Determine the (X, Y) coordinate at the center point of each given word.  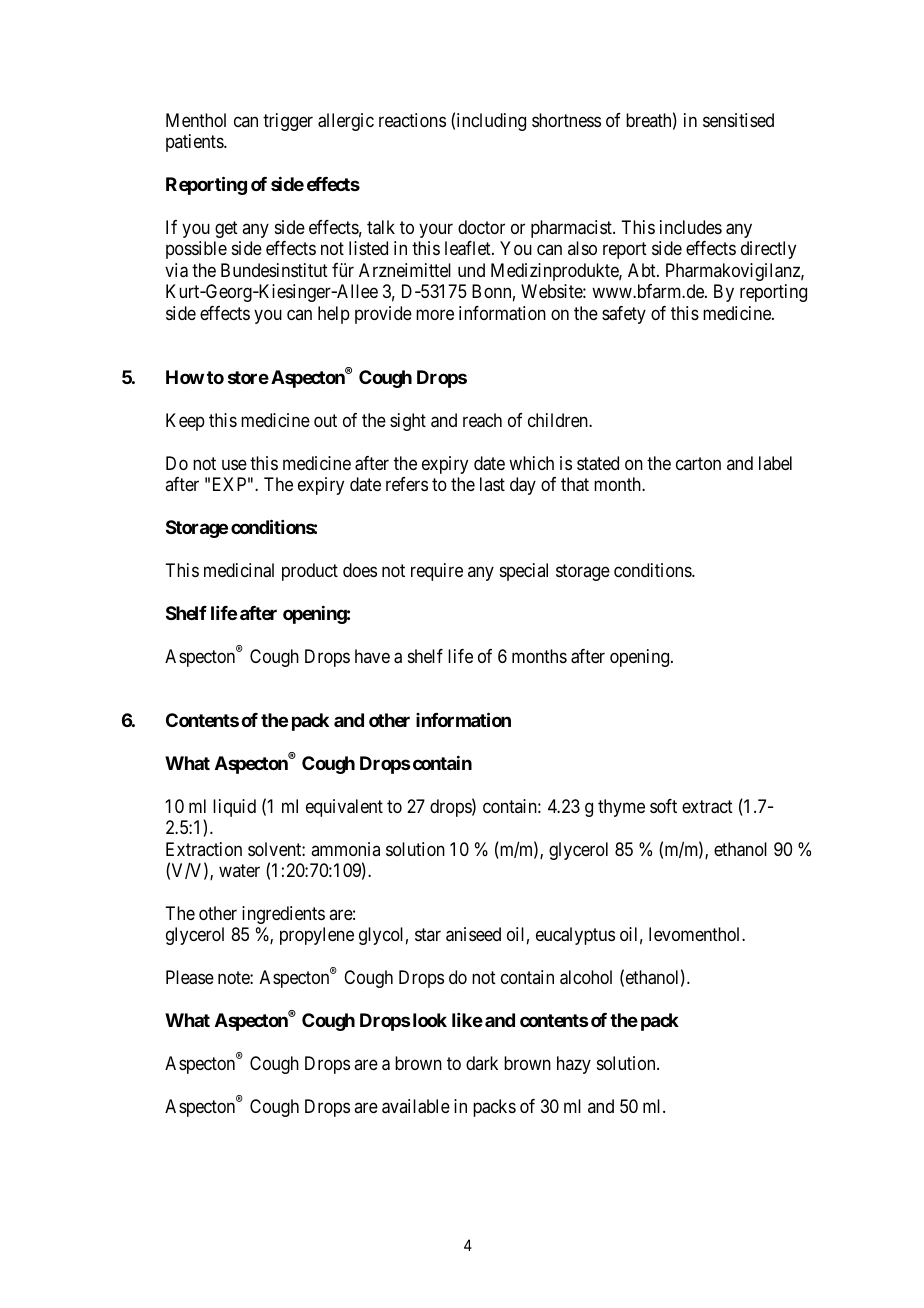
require (437, 572)
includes (691, 227)
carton (698, 463)
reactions (412, 120)
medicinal (239, 570)
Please (190, 977)
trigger (288, 122)
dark (482, 1063)
